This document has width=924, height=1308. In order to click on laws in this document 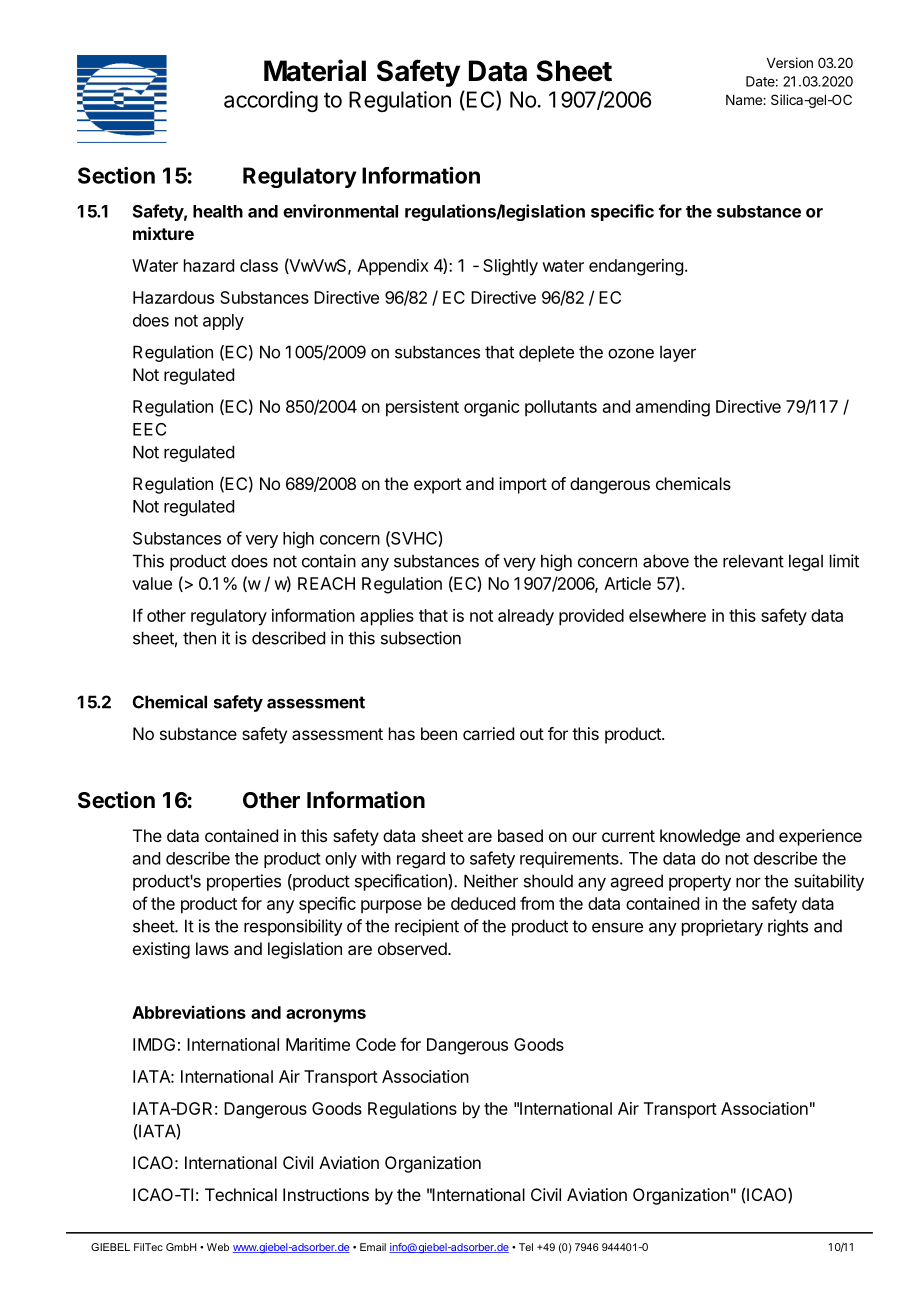, I will do `click(212, 948)`.
